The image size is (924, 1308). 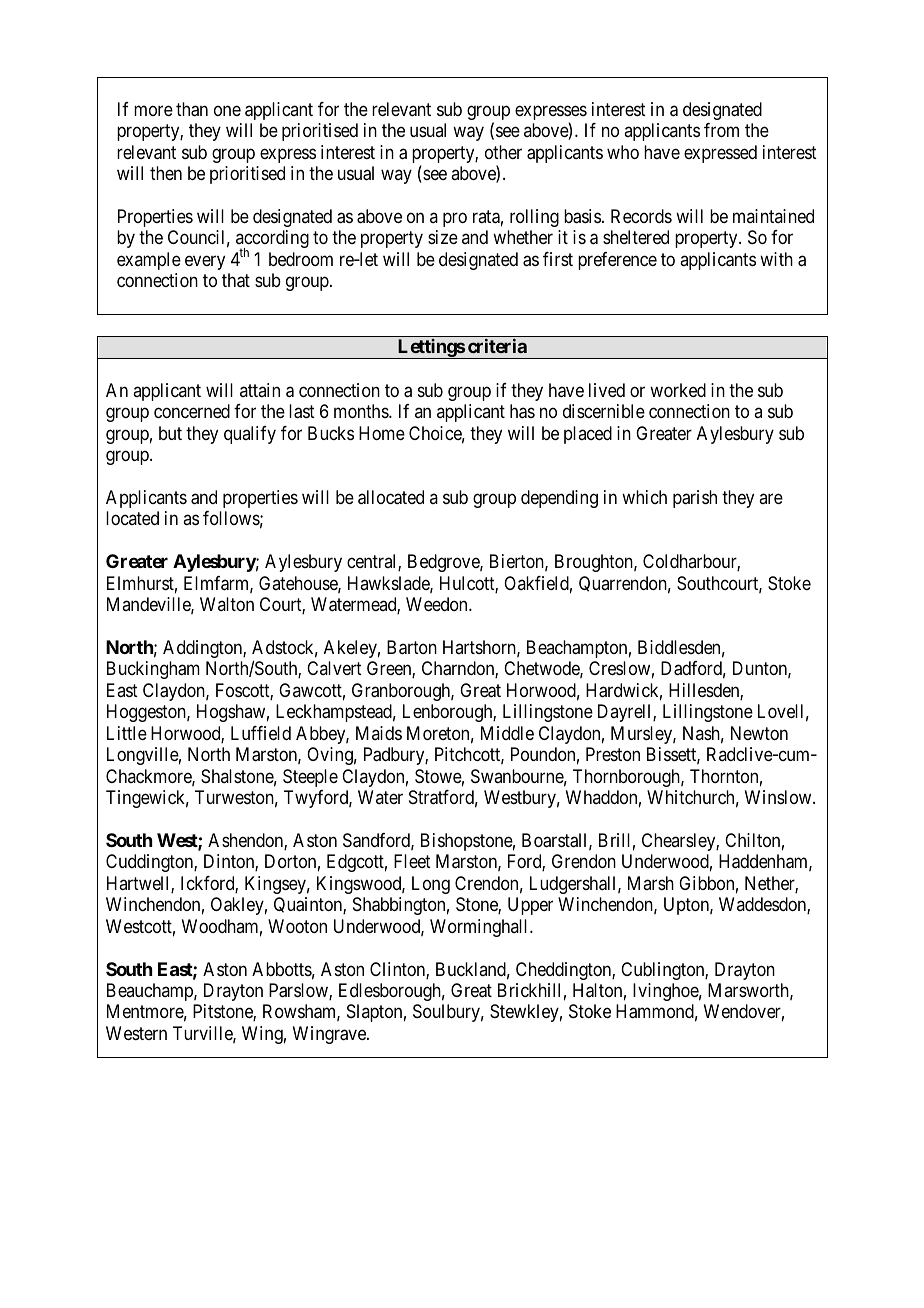 I want to click on Middle, so click(x=507, y=733).
